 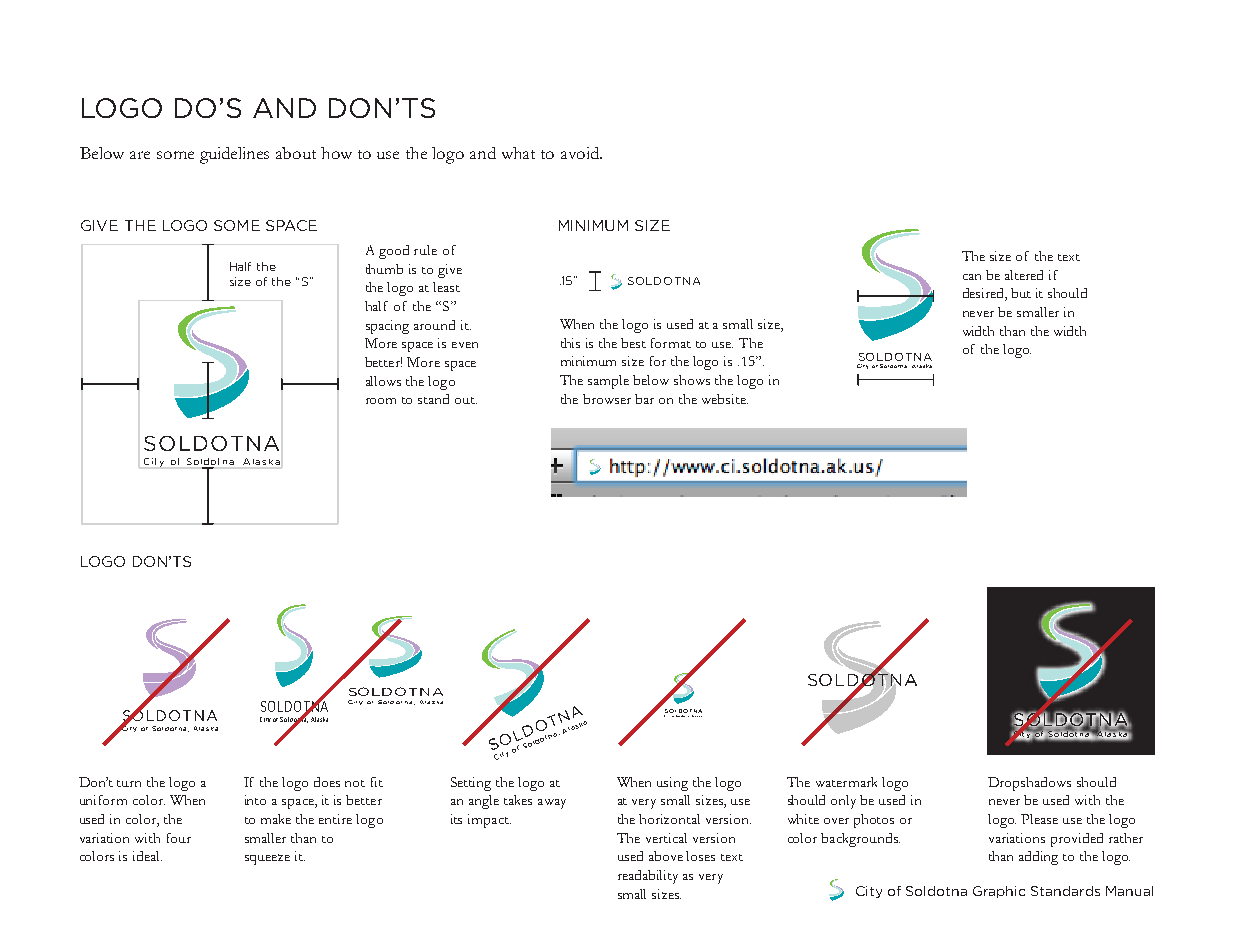 What do you see at coordinates (581, 153) in the document?
I see `avoid` at bounding box center [581, 153].
